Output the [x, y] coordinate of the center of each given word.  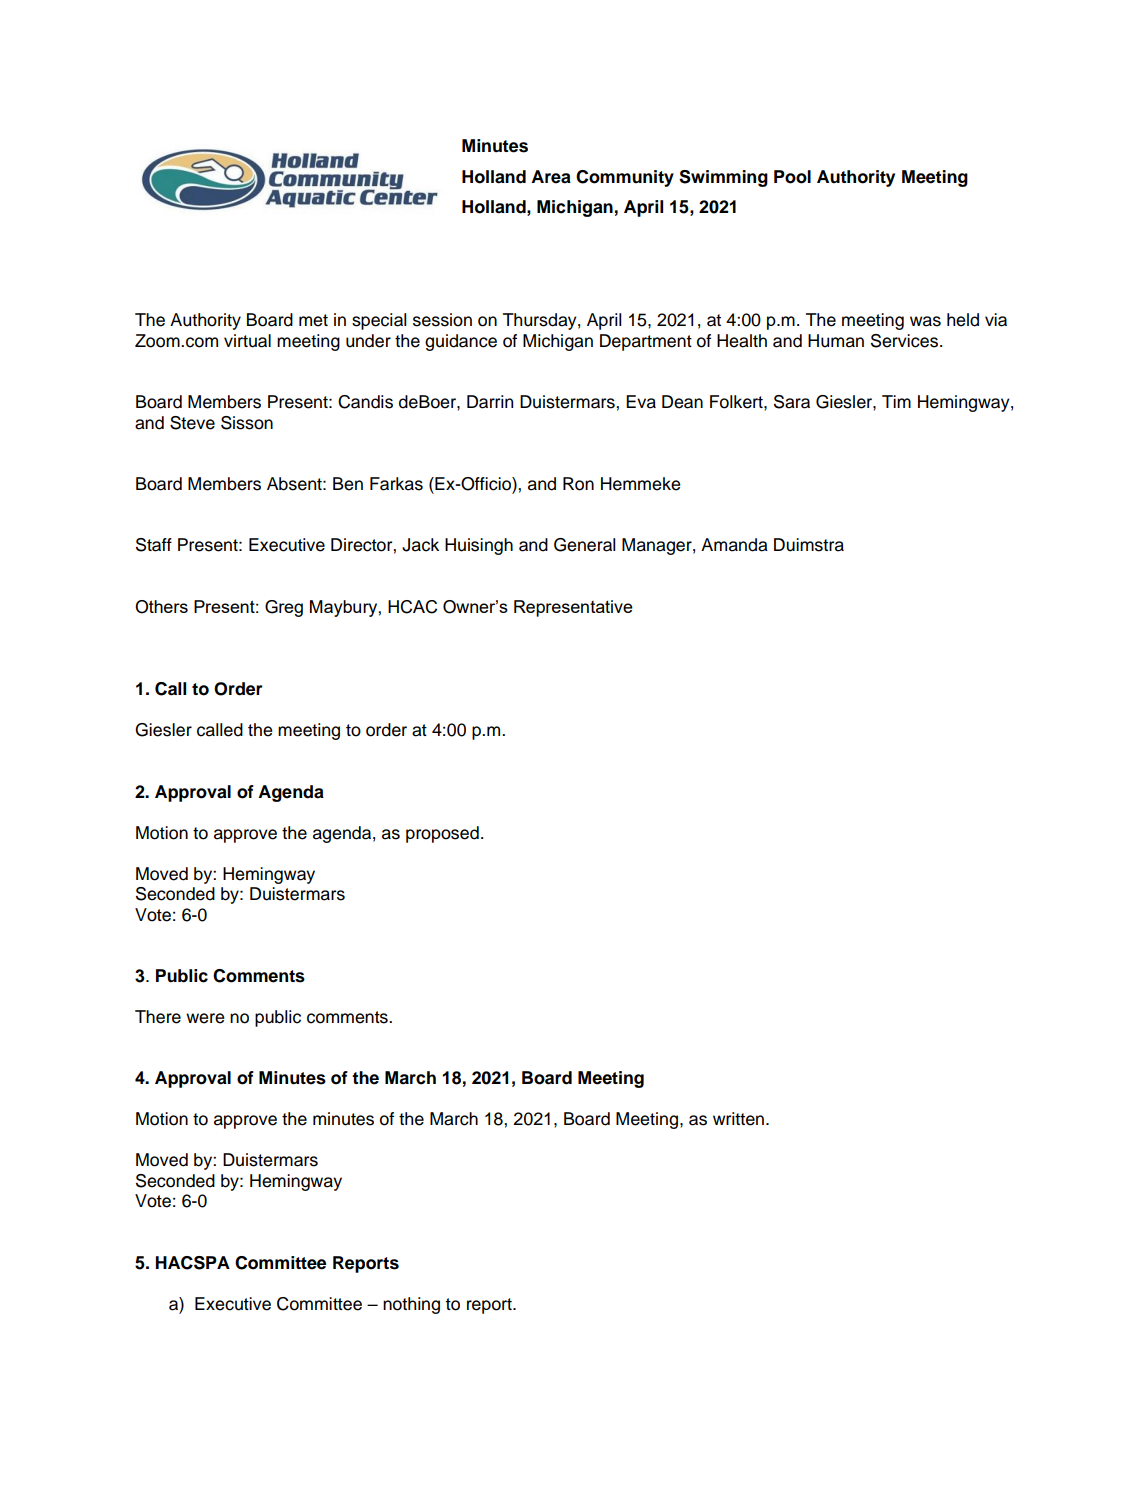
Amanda [734, 545]
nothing [411, 1305]
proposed [442, 834]
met [313, 320]
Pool [792, 177]
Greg [284, 608]
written [738, 1119]
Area [551, 177]
